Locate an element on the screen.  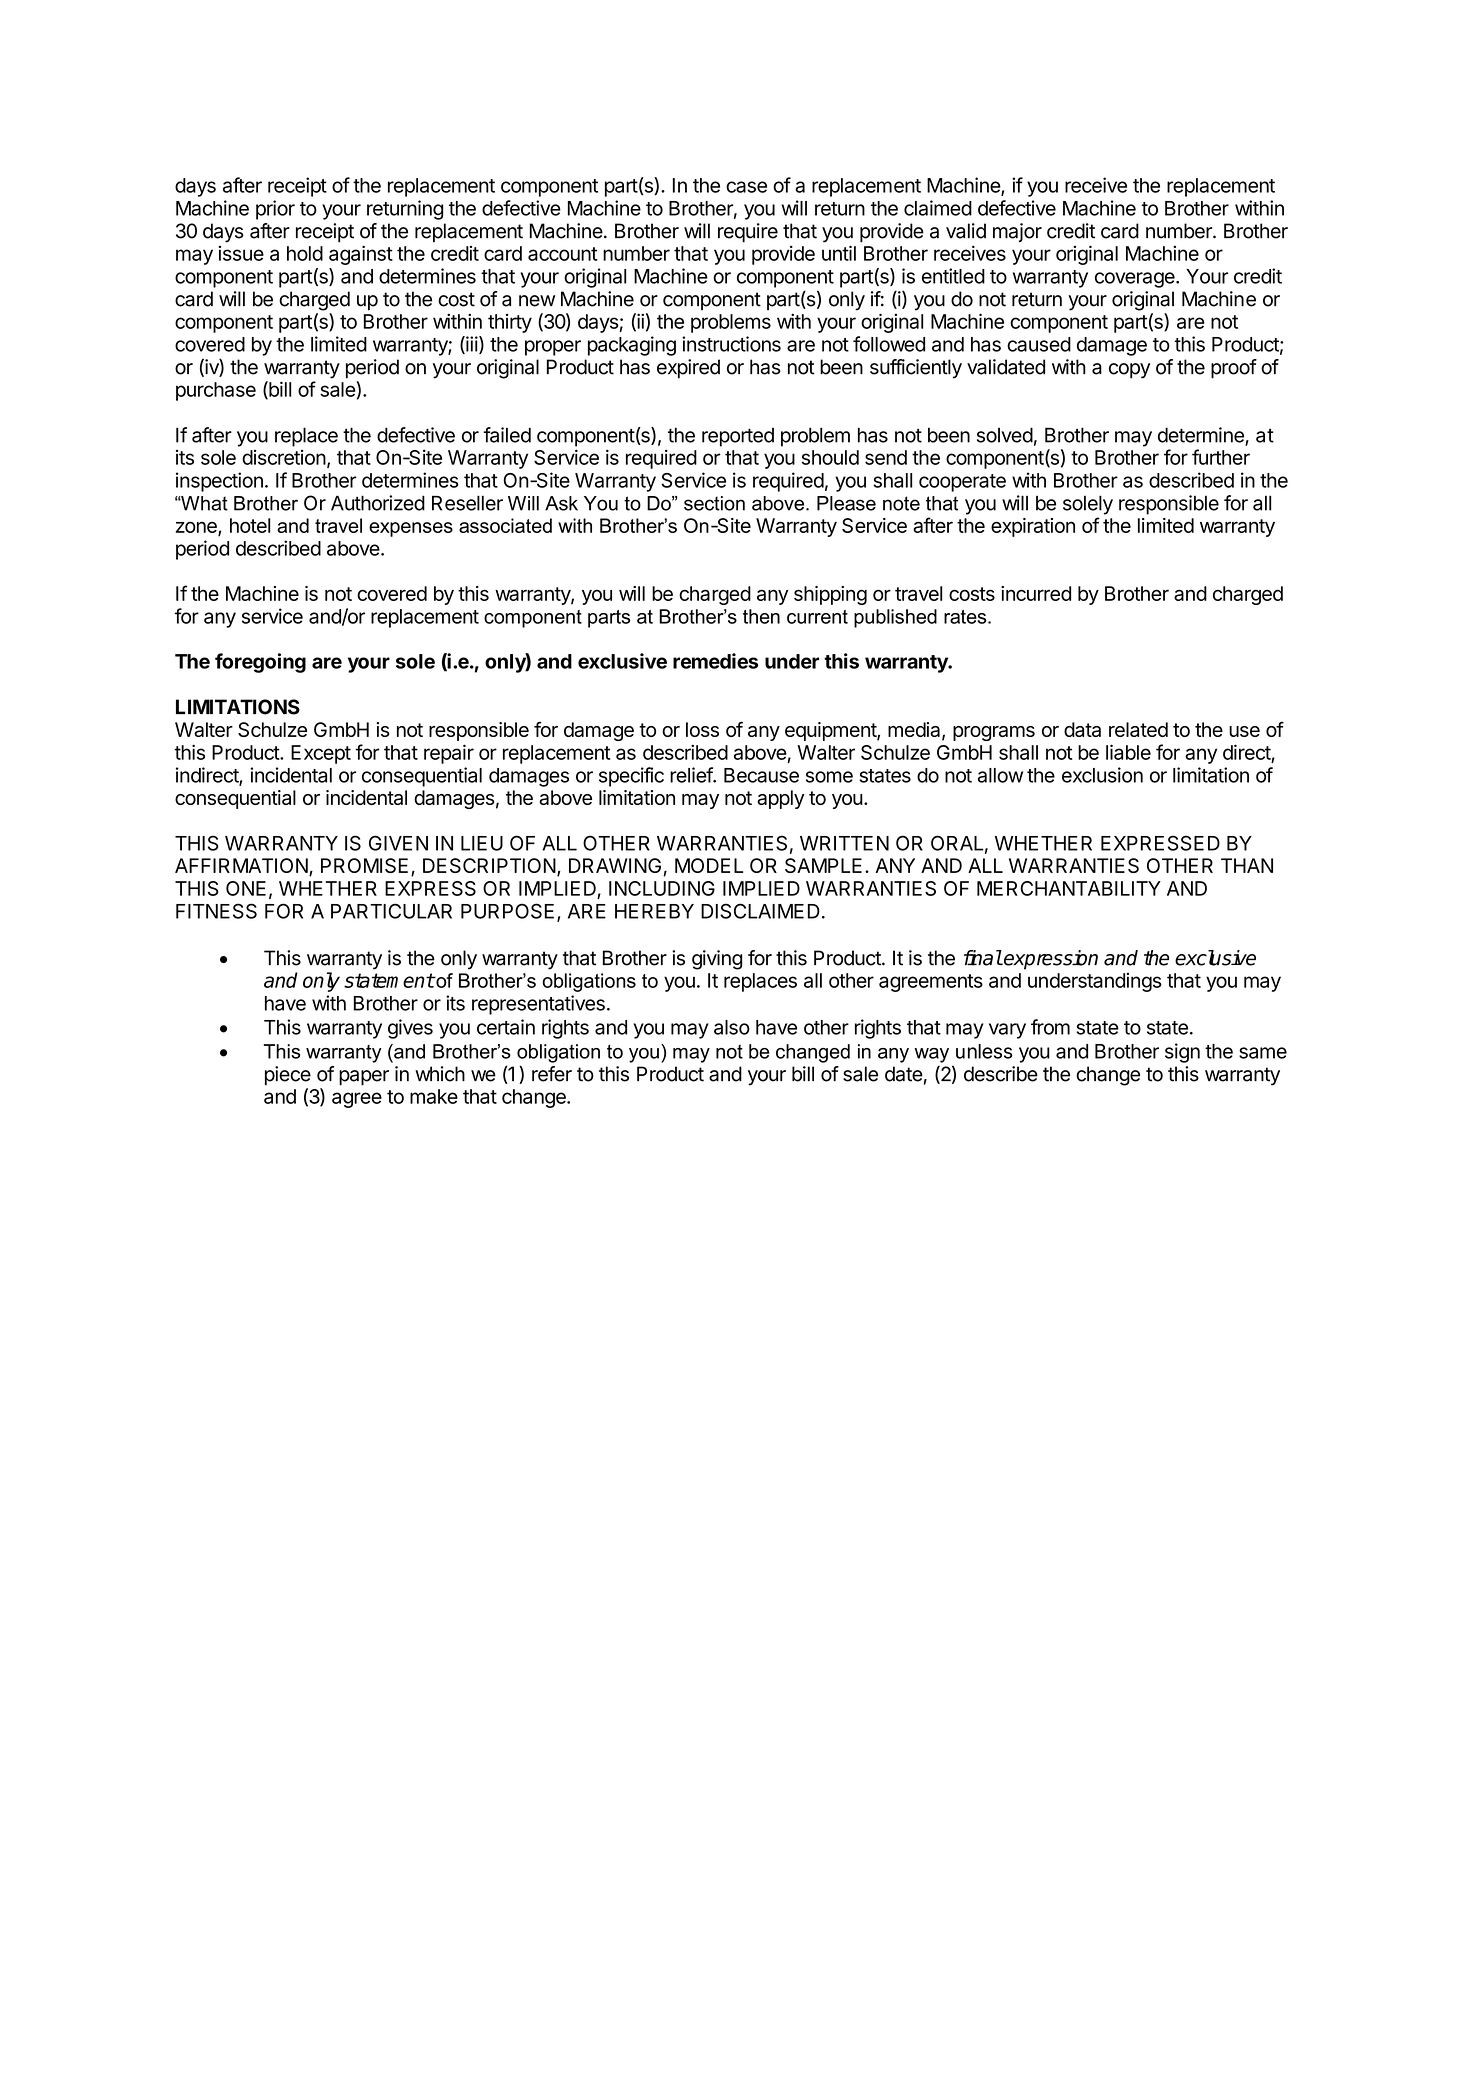
Except is located at coordinates (321, 754).
